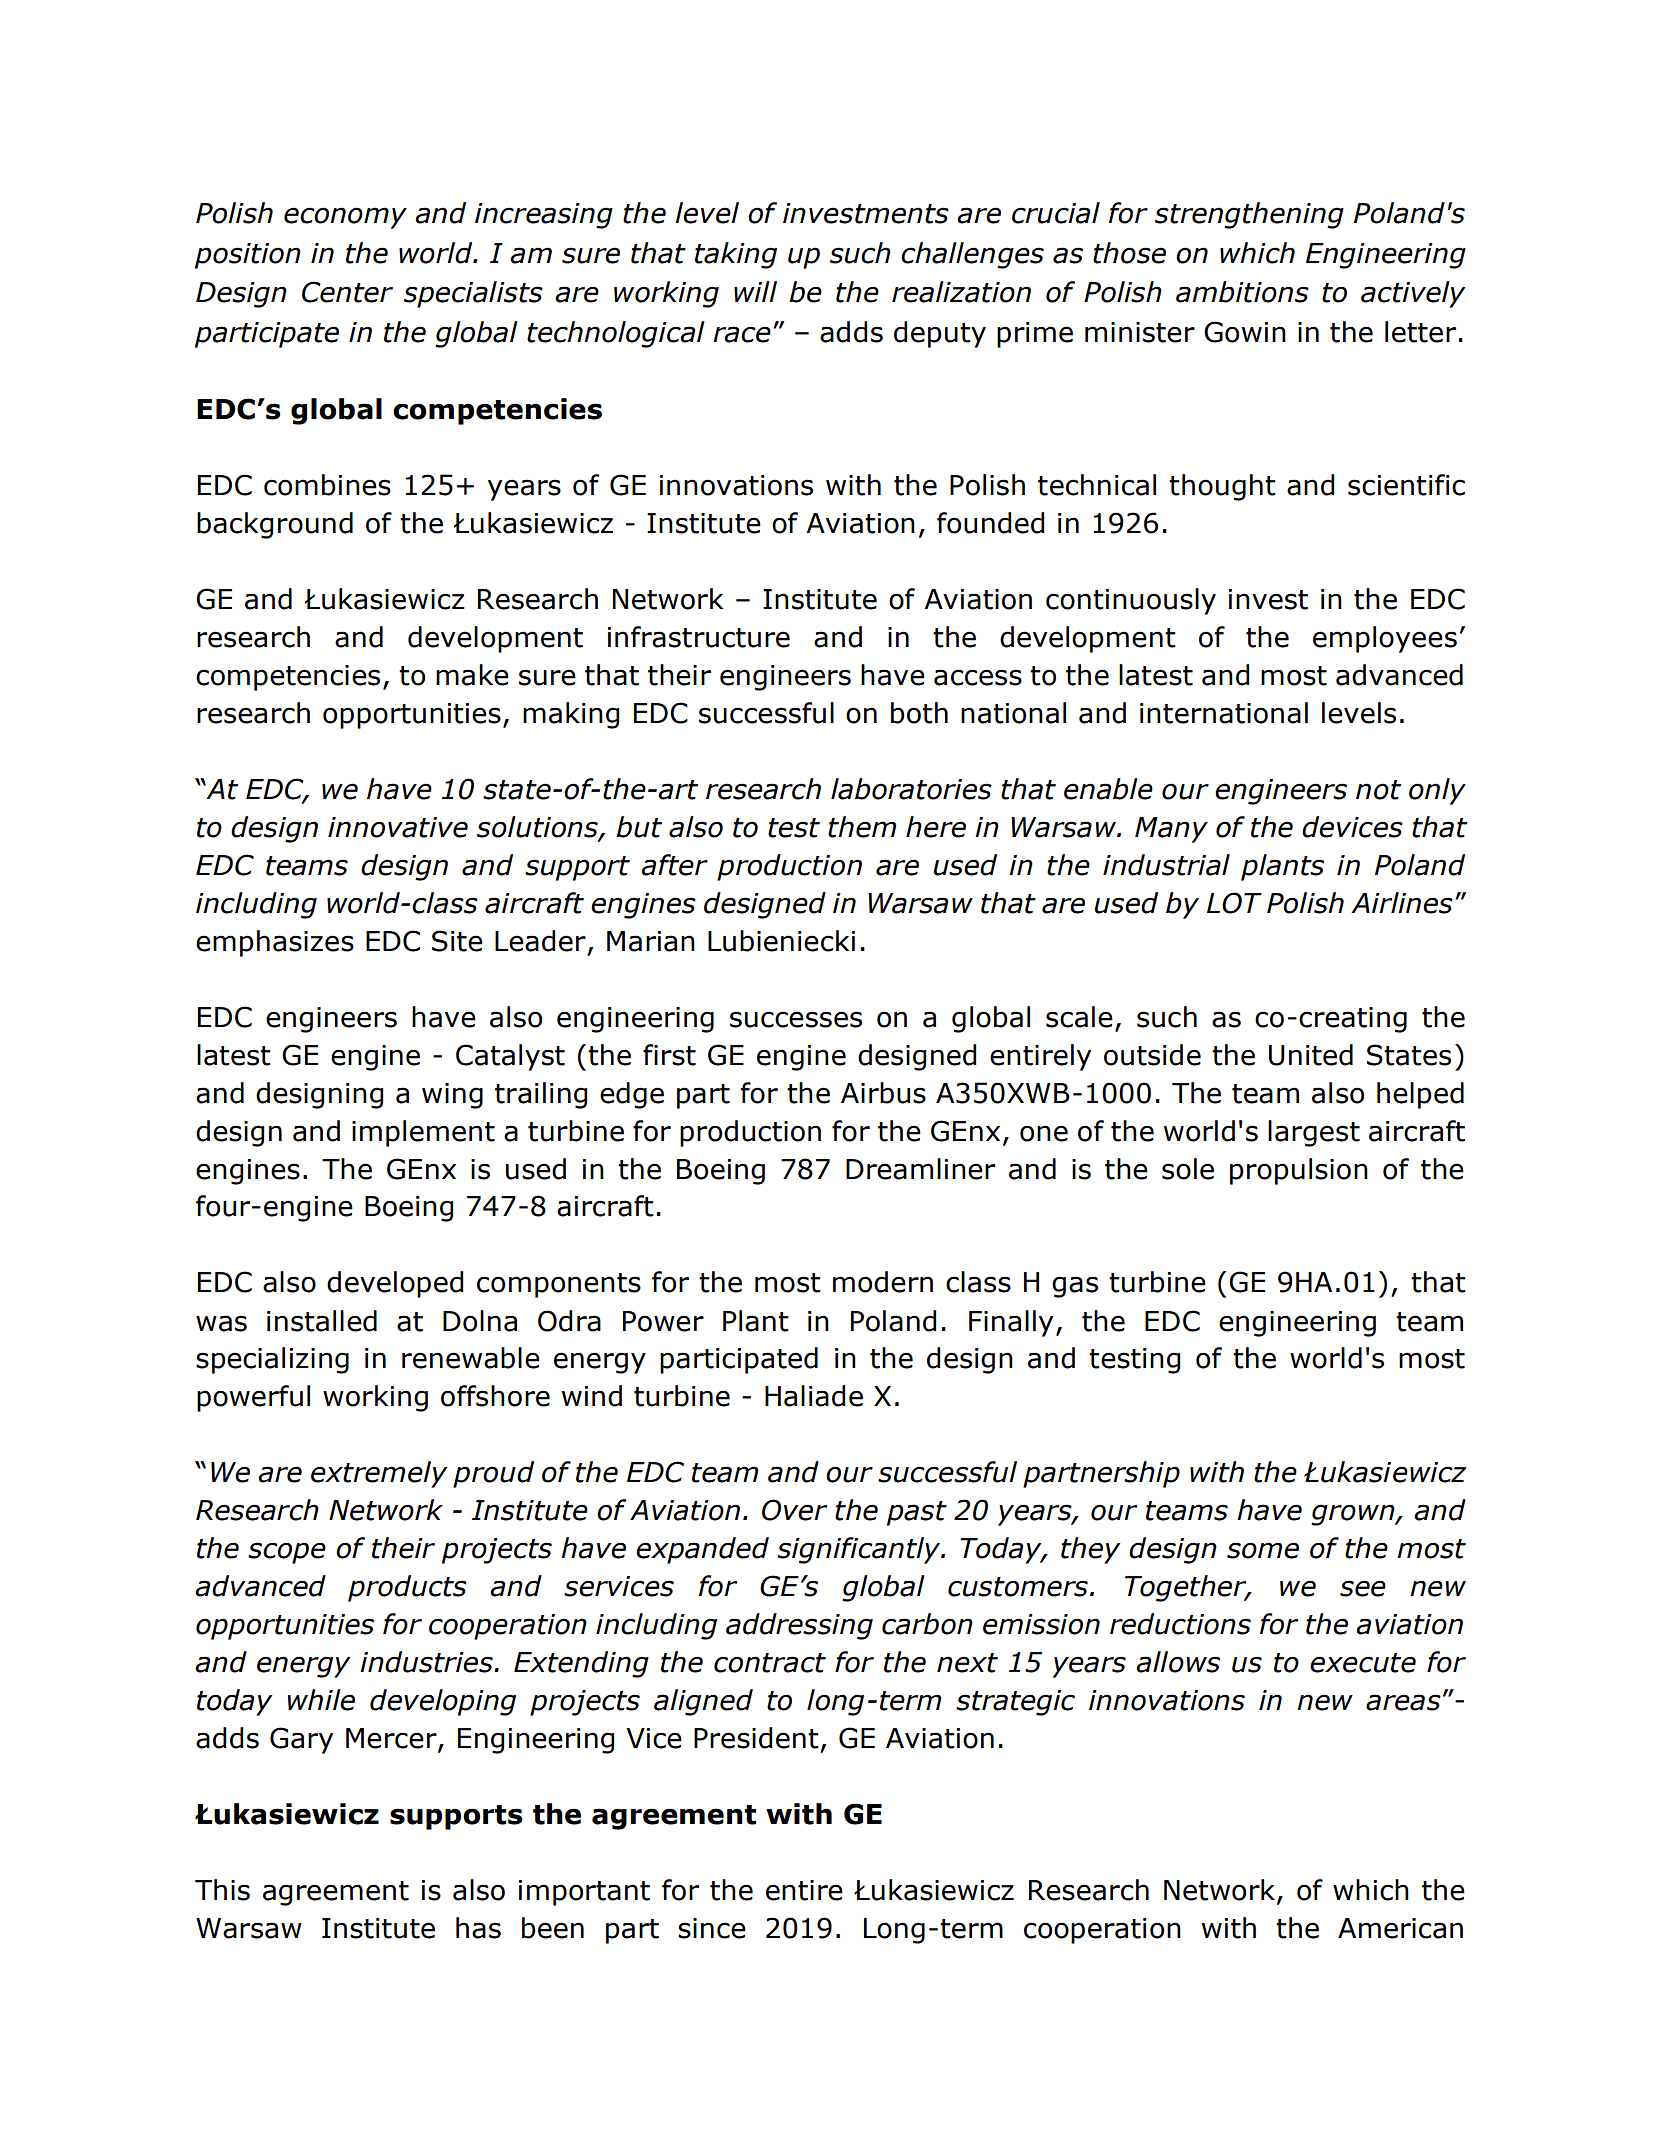  I want to click on Airbus, so click(883, 1093).
